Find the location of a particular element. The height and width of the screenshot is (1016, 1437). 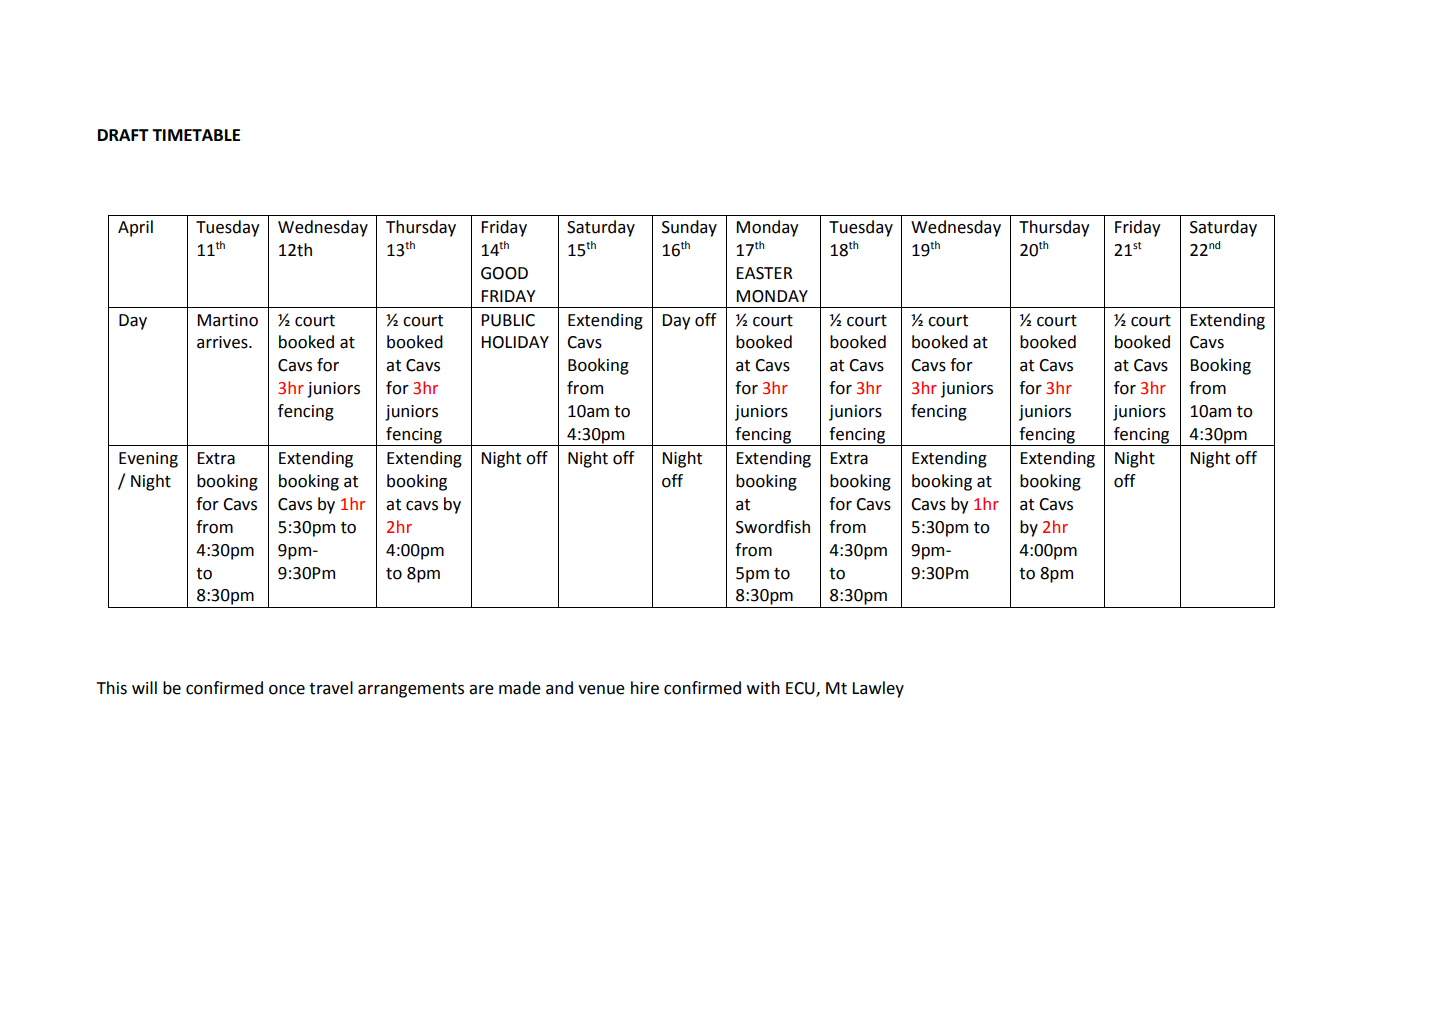

are is located at coordinates (481, 690).
